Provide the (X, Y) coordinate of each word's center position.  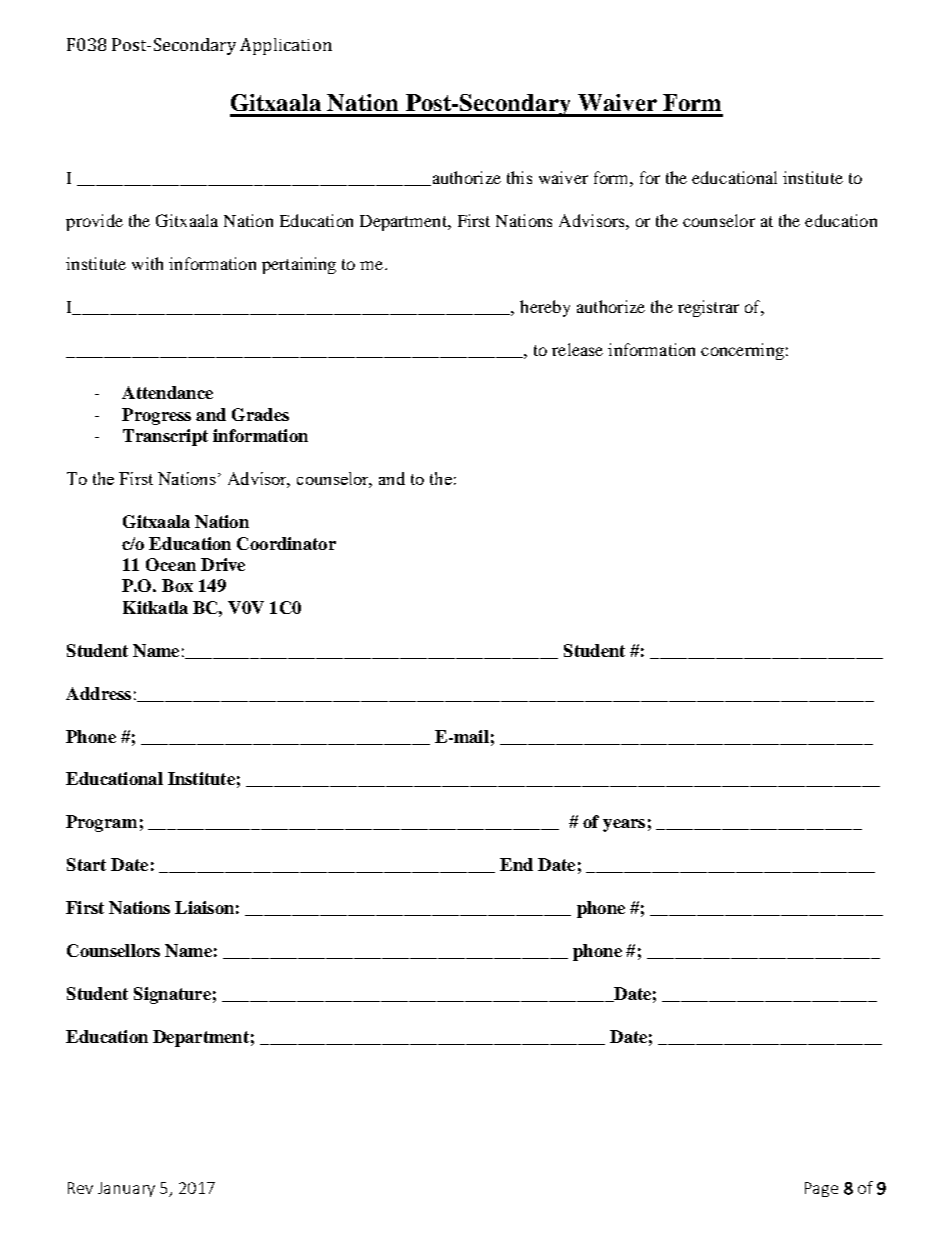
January (126, 1189)
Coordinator (286, 543)
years (624, 825)
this (519, 177)
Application (286, 46)
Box (177, 585)
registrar (708, 308)
